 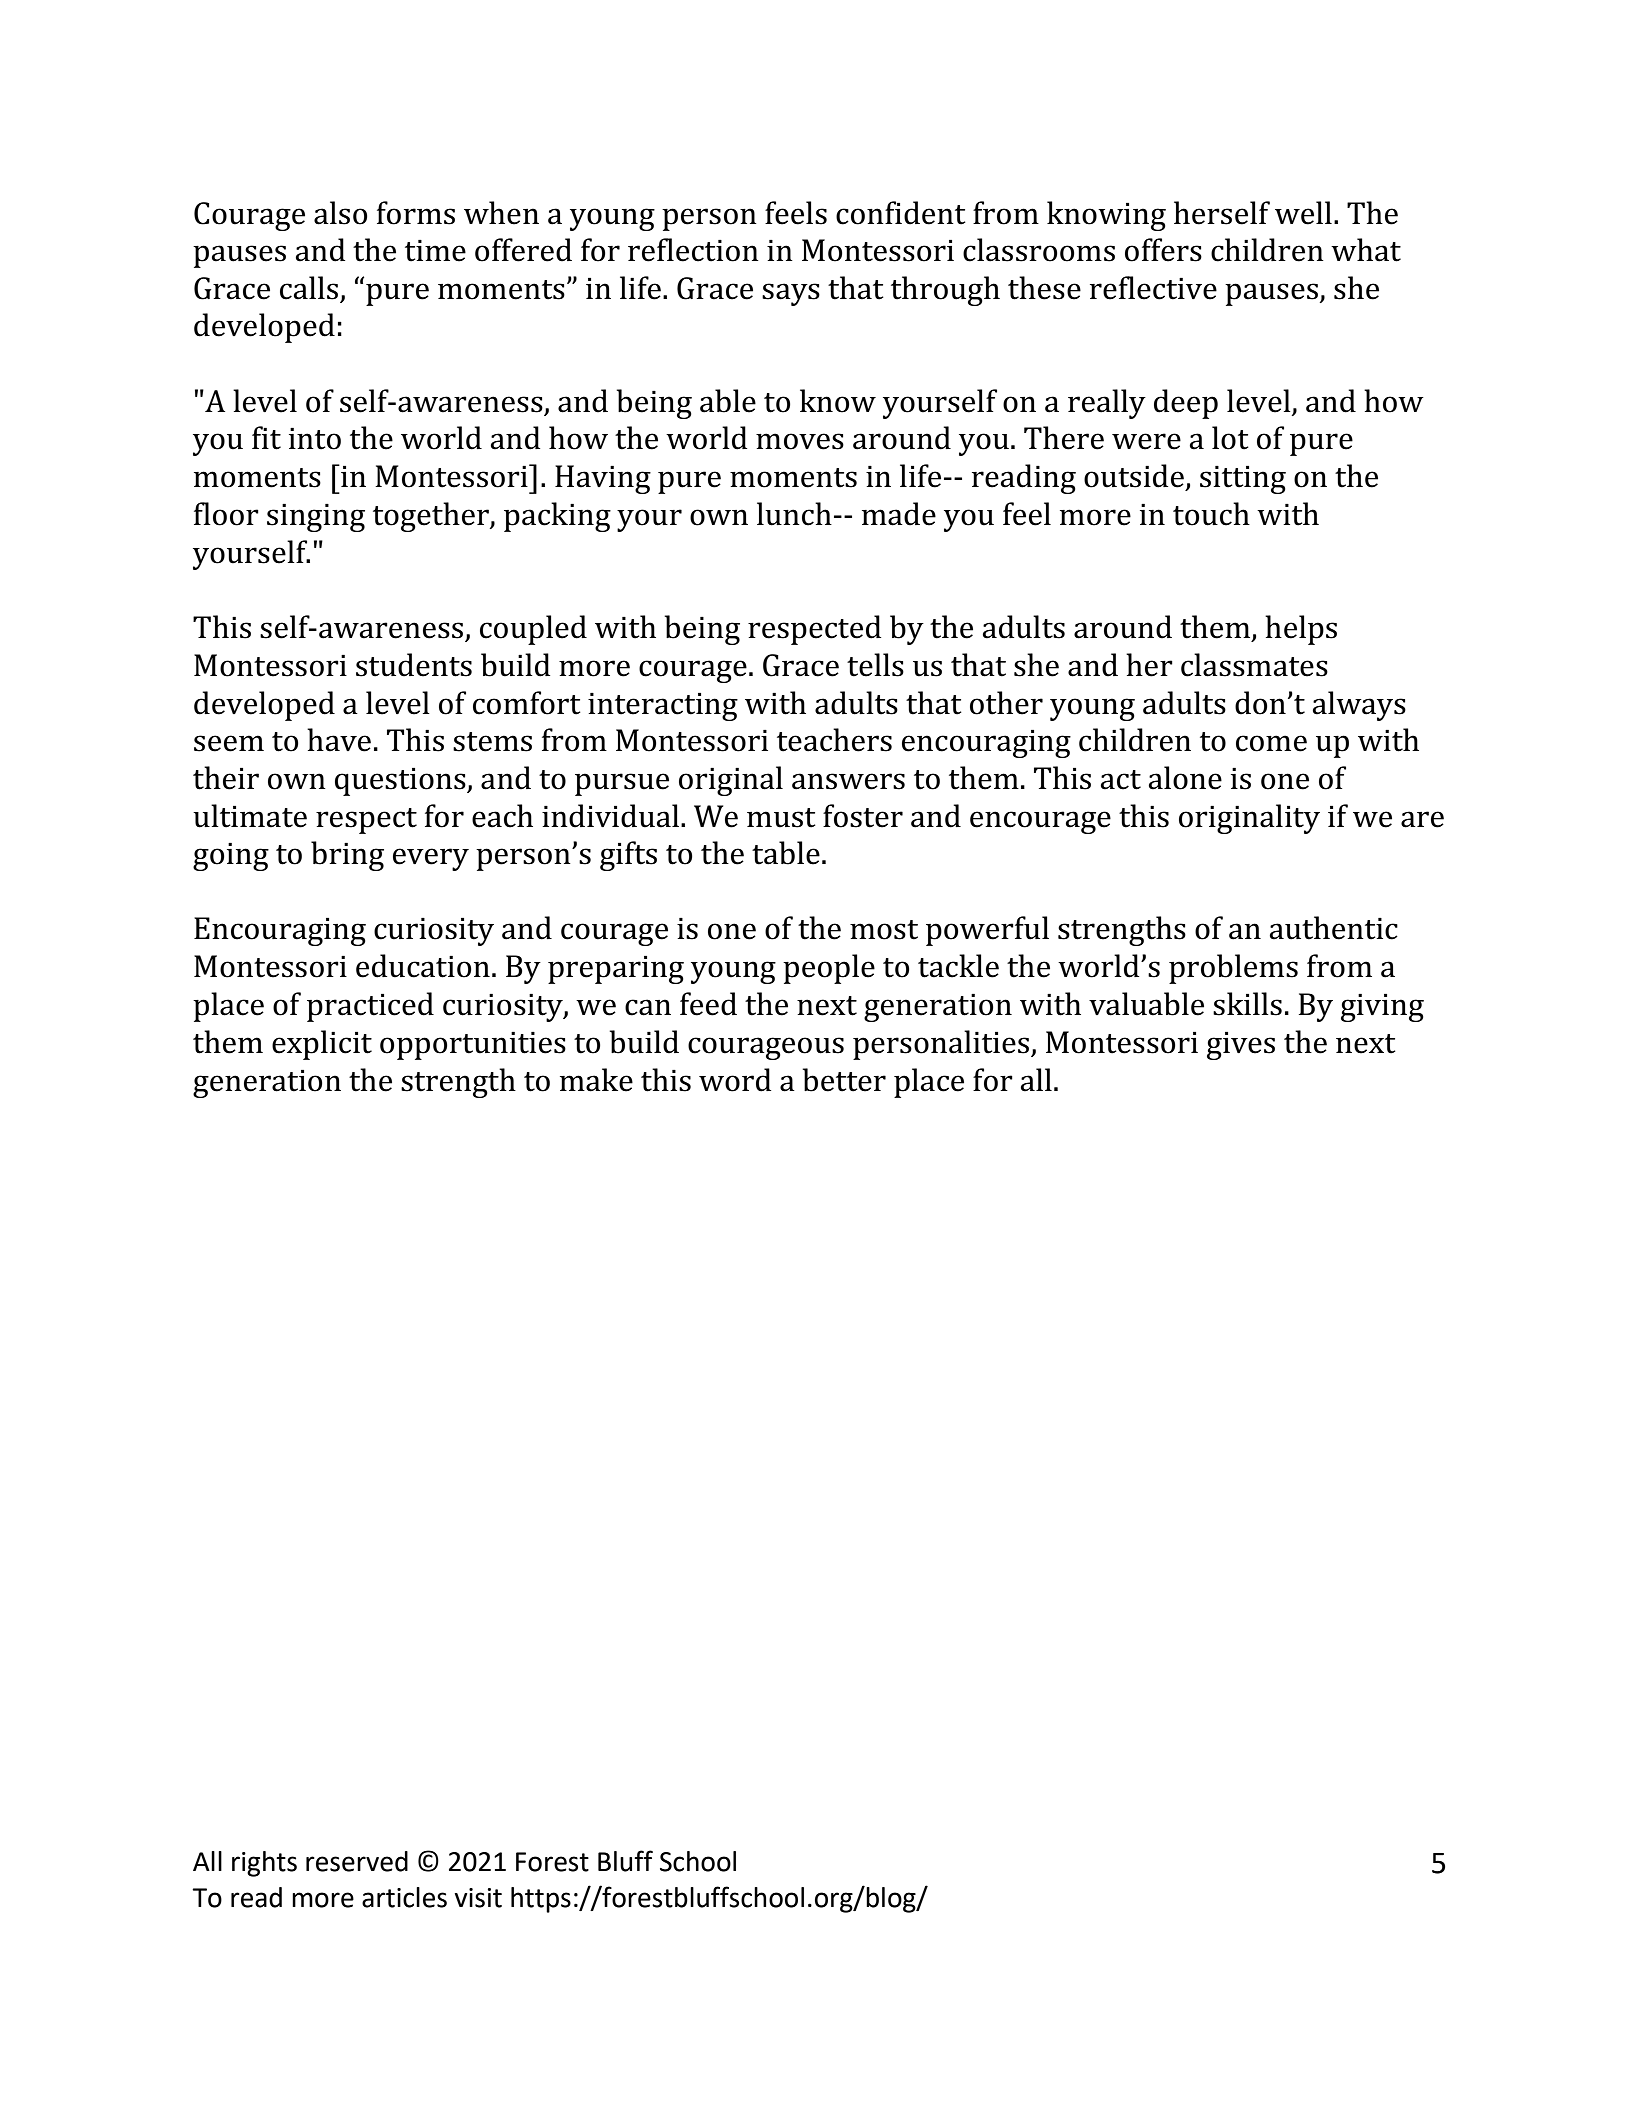 I want to click on gives, so click(x=1241, y=1046).
